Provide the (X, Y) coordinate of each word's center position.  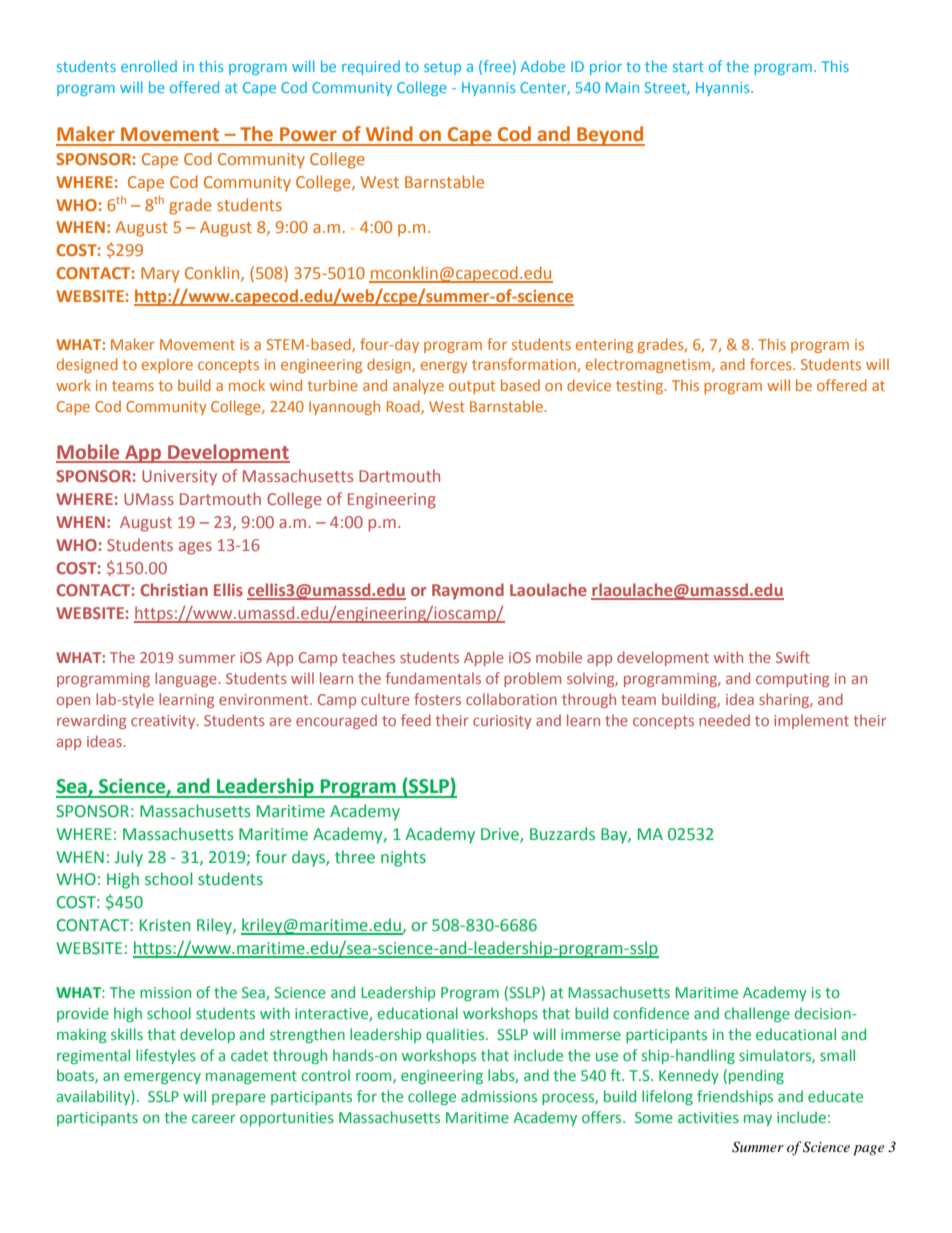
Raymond (468, 591)
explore (167, 365)
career (214, 1118)
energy (444, 367)
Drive (501, 835)
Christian (174, 589)
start (688, 67)
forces (772, 364)
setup (442, 68)
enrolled (149, 66)
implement (811, 721)
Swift (793, 657)
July (129, 858)
